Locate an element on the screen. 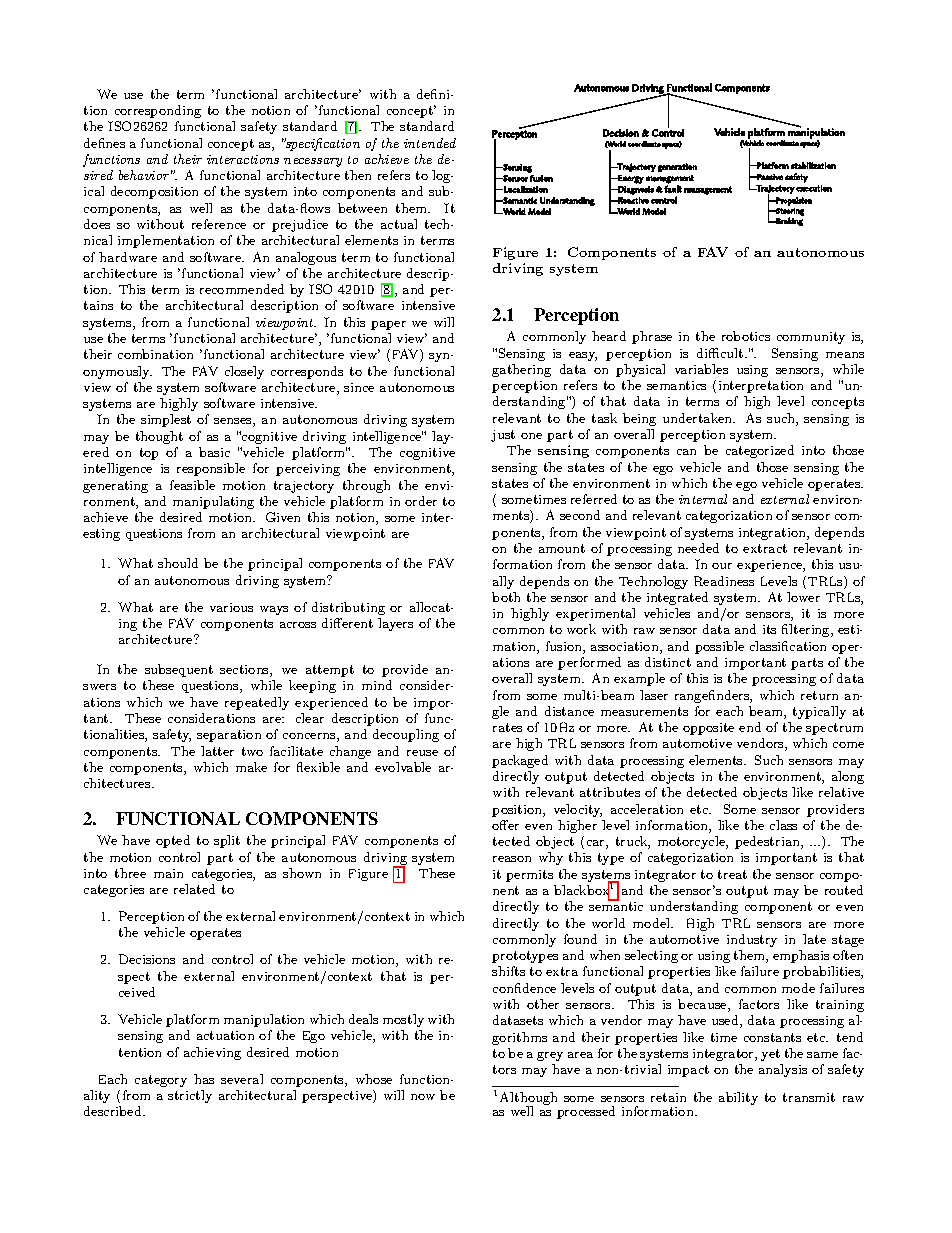 Image resolution: width=952 pixels, height=1233 pixels. closely is located at coordinates (244, 372).
